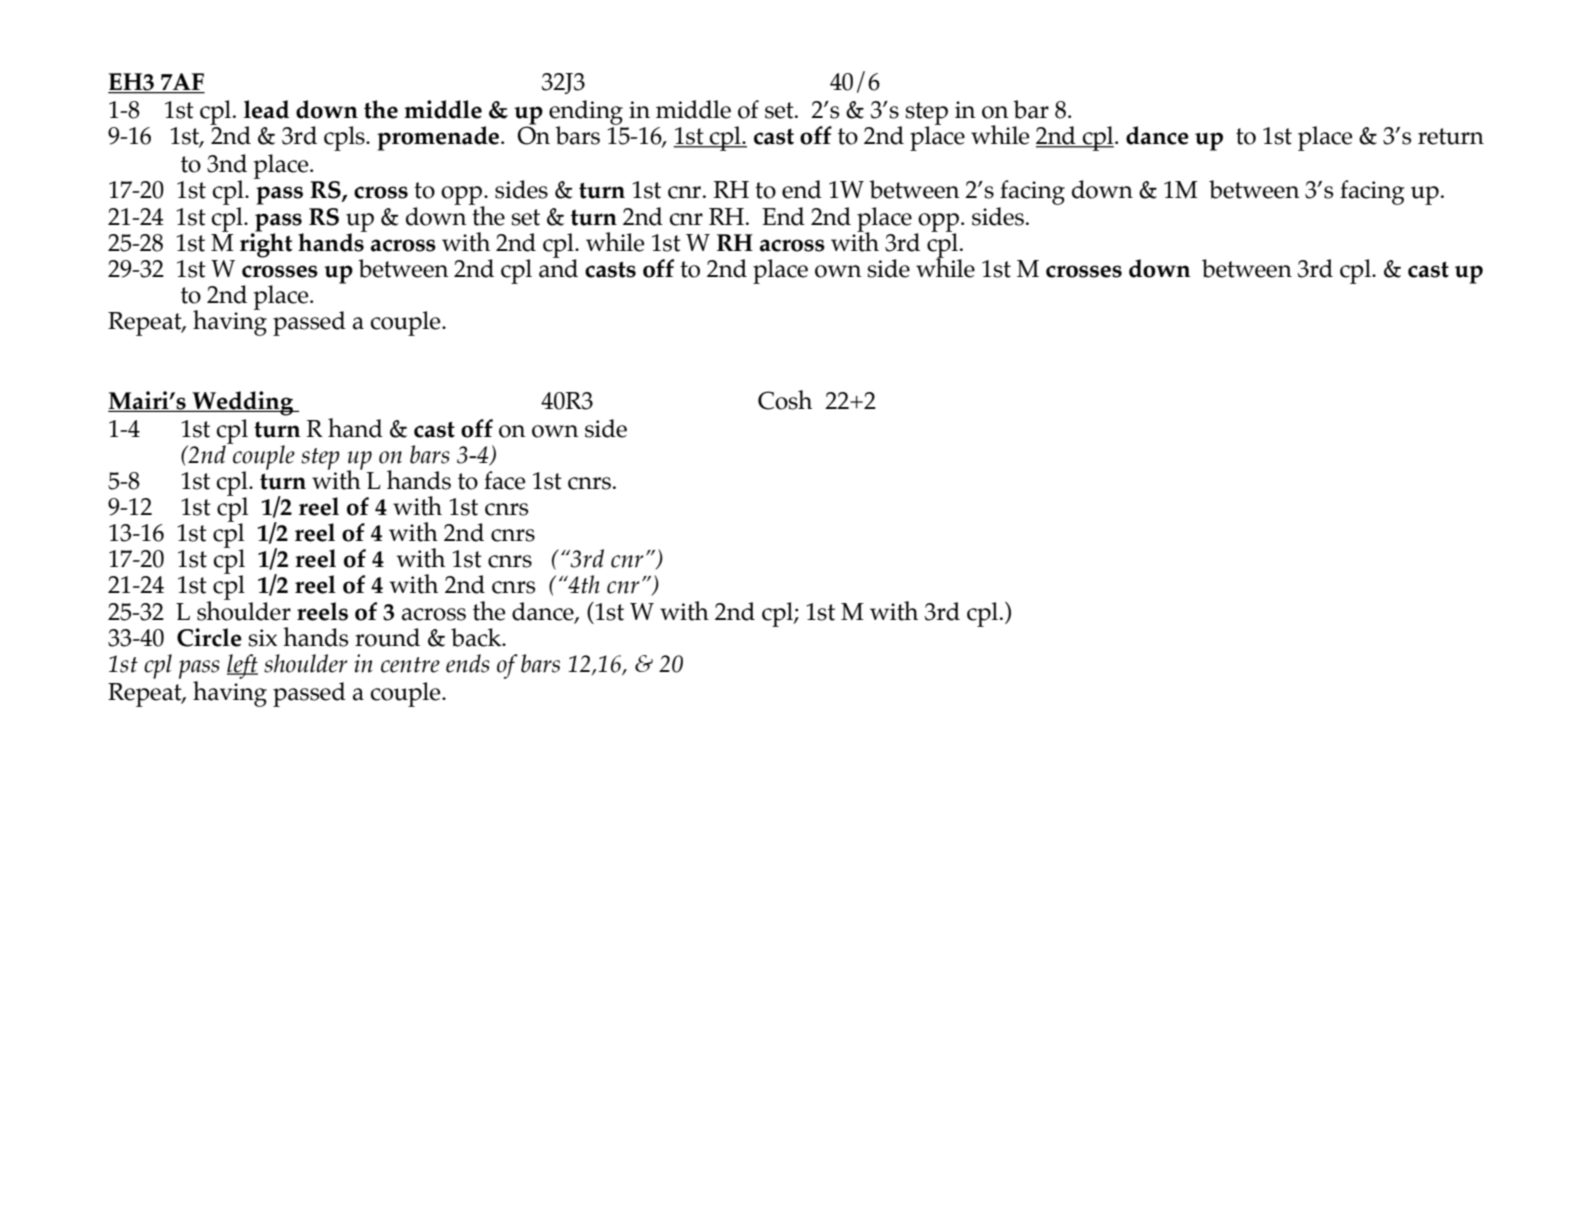  What do you see at coordinates (468, 663) in the screenshot?
I see `ends` at bounding box center [468, 663].
